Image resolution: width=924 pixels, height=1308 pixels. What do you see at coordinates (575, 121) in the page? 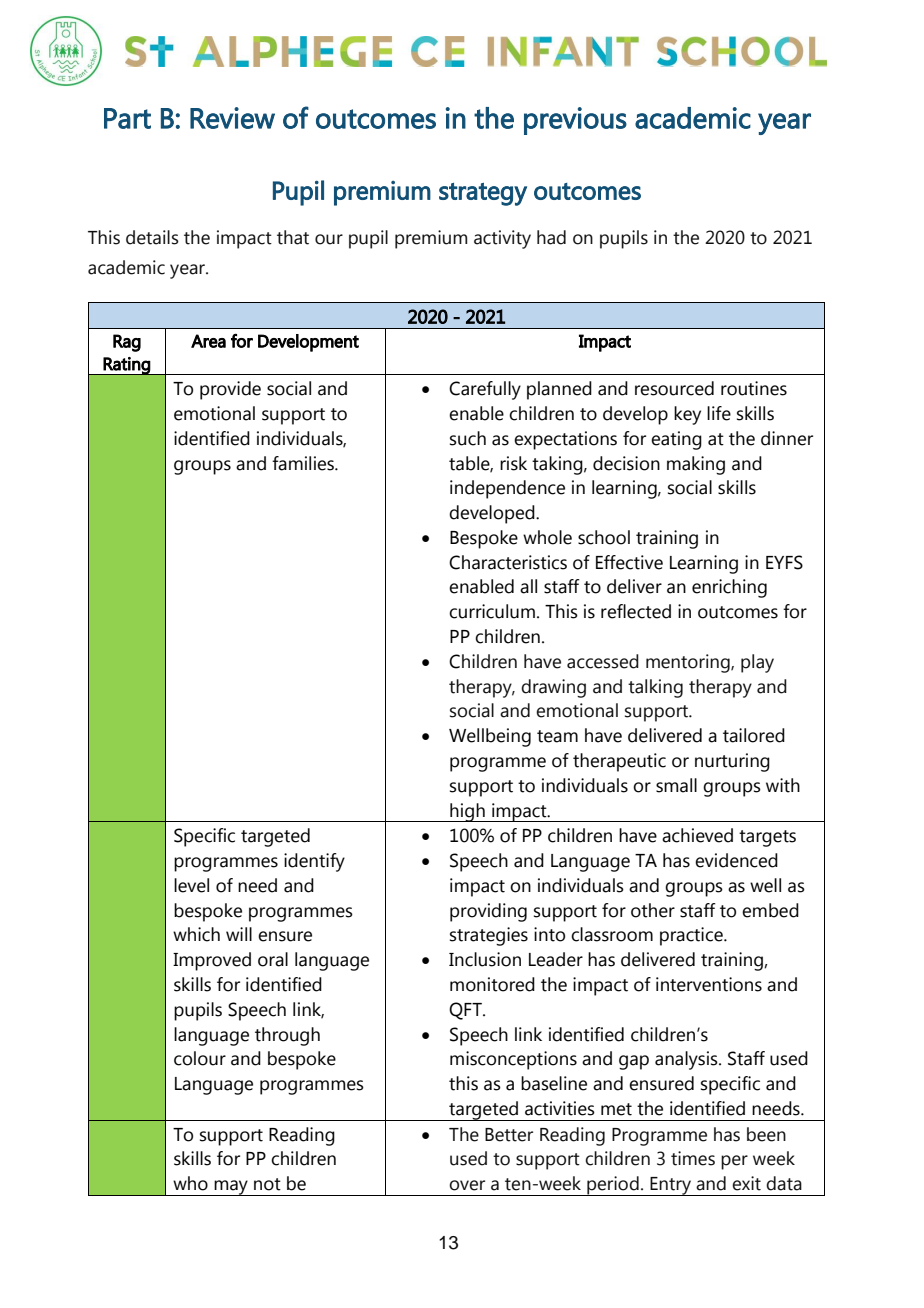
I see `previous` at bounding box center [575, 121].
